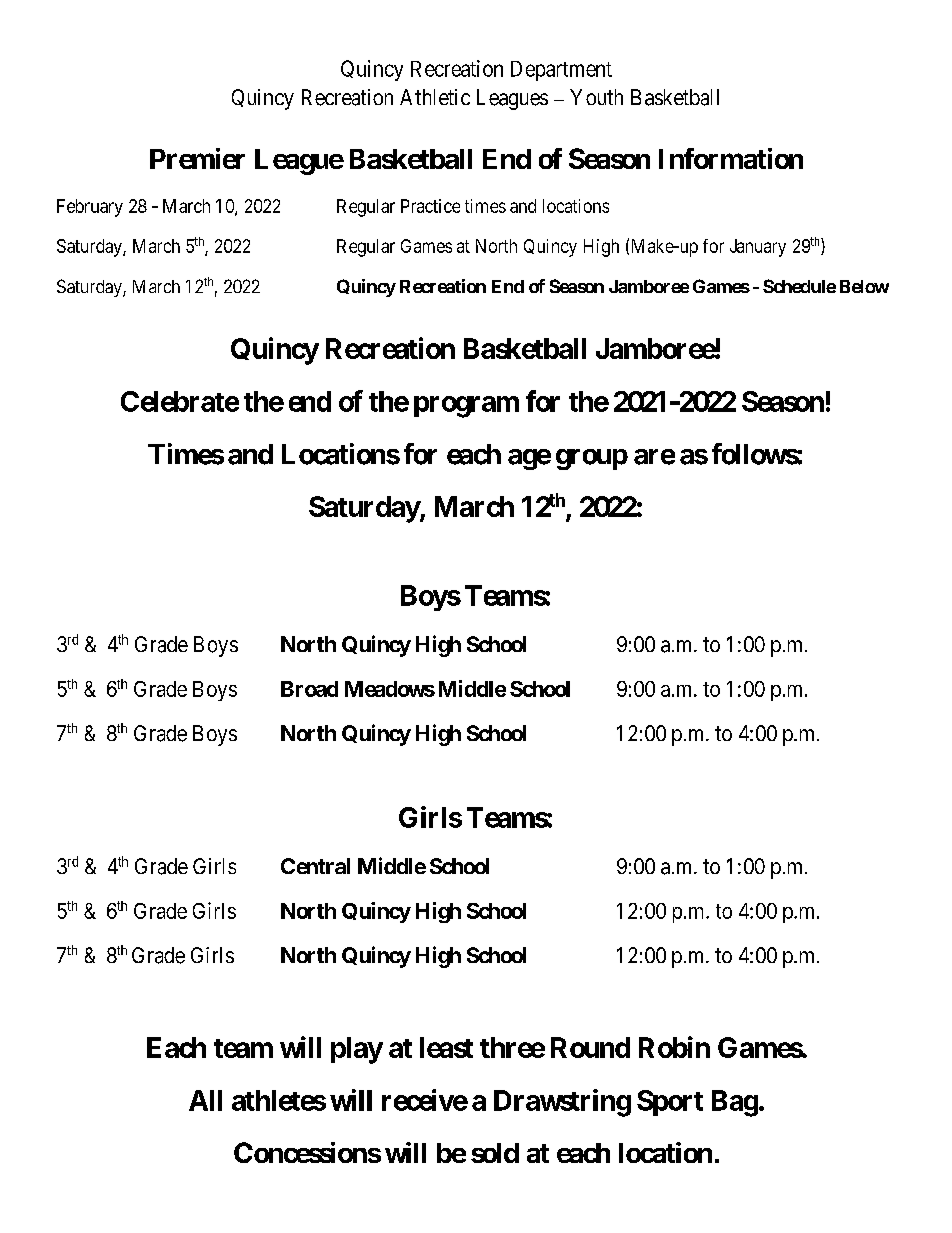  What do you see at coordinates (864, 286) in the image?
I see `Below` at bounding box center [864, 286].
